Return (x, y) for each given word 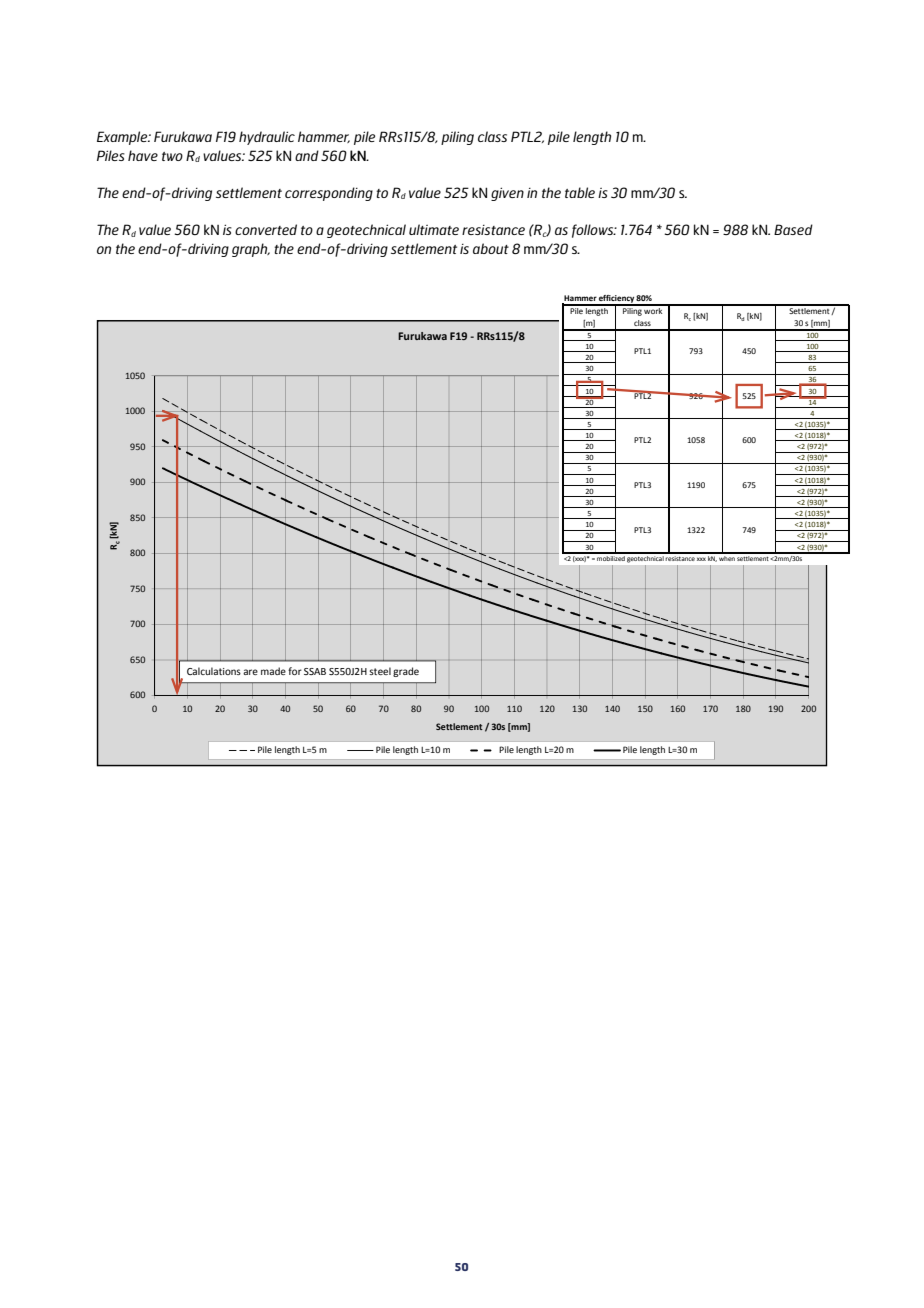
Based (793, 229)
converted (266, 229)
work (654, 309)
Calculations (214, 671)
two (172, 156)
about (491, 248)
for (295, 671)
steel (380, 671)
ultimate (434, 229)
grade (406, 672)
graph (251, 250)
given (507, 194)
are (250, 672)
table (580, 192)
